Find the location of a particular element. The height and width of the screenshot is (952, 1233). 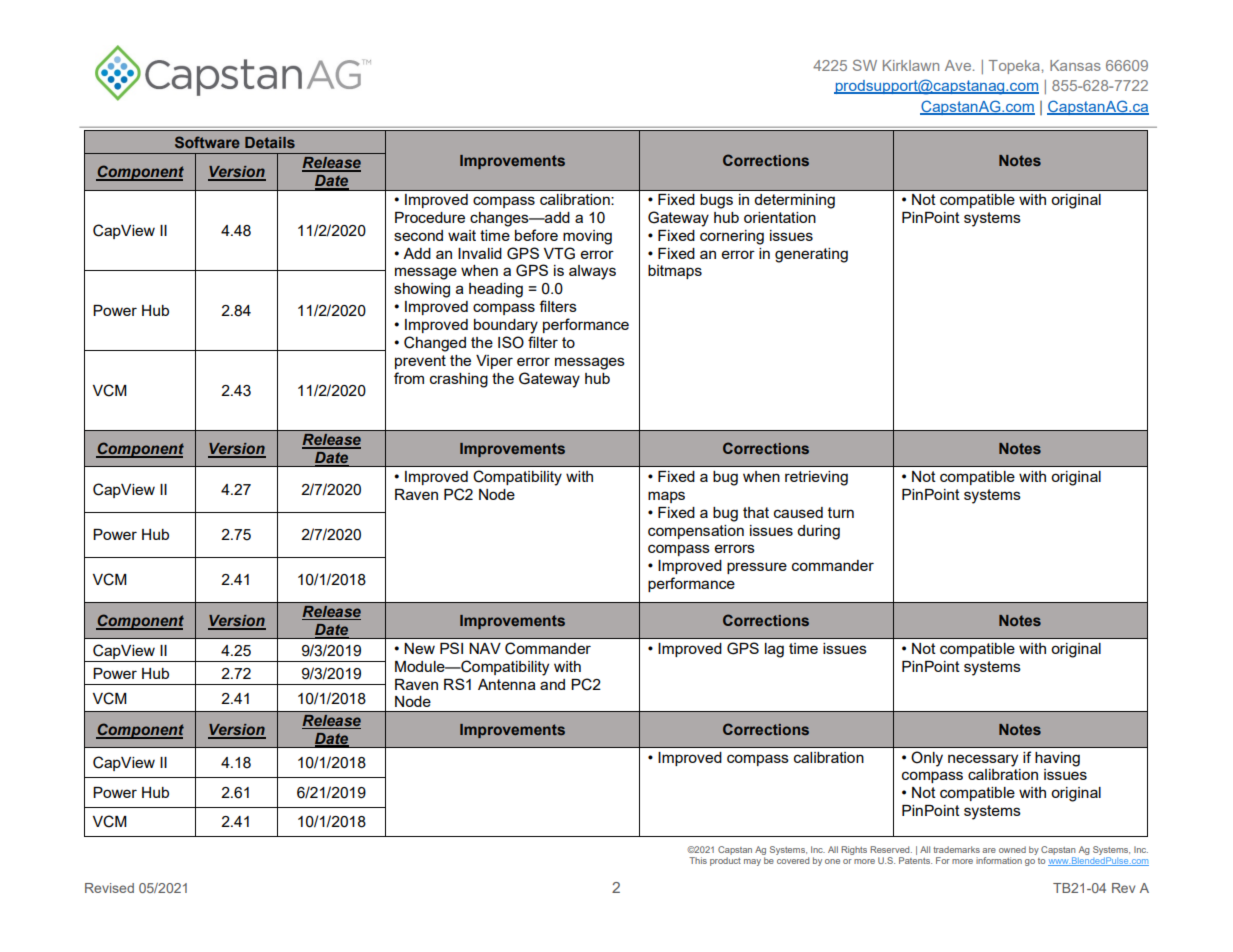

from is located at coordinates (409, 378).
